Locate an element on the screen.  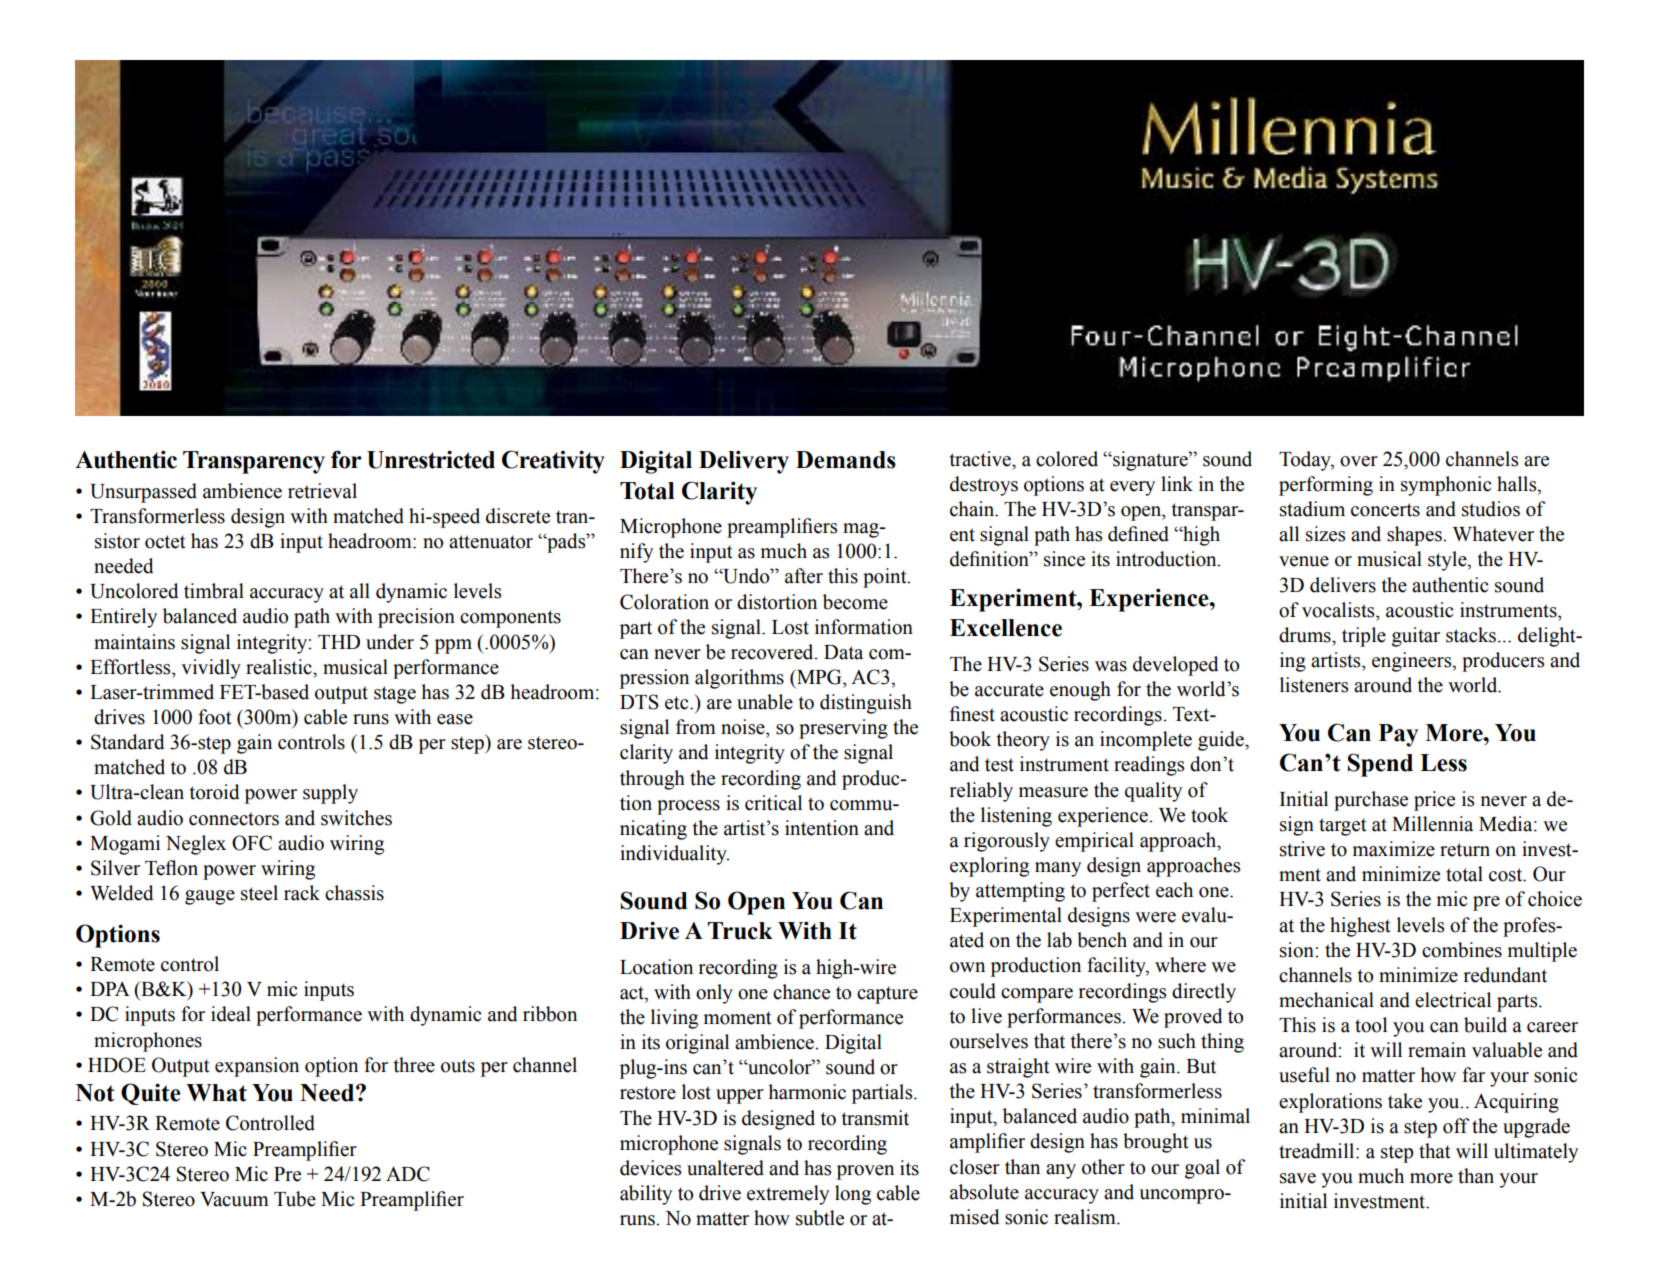
triple is located at coordinates (1364, 637).
